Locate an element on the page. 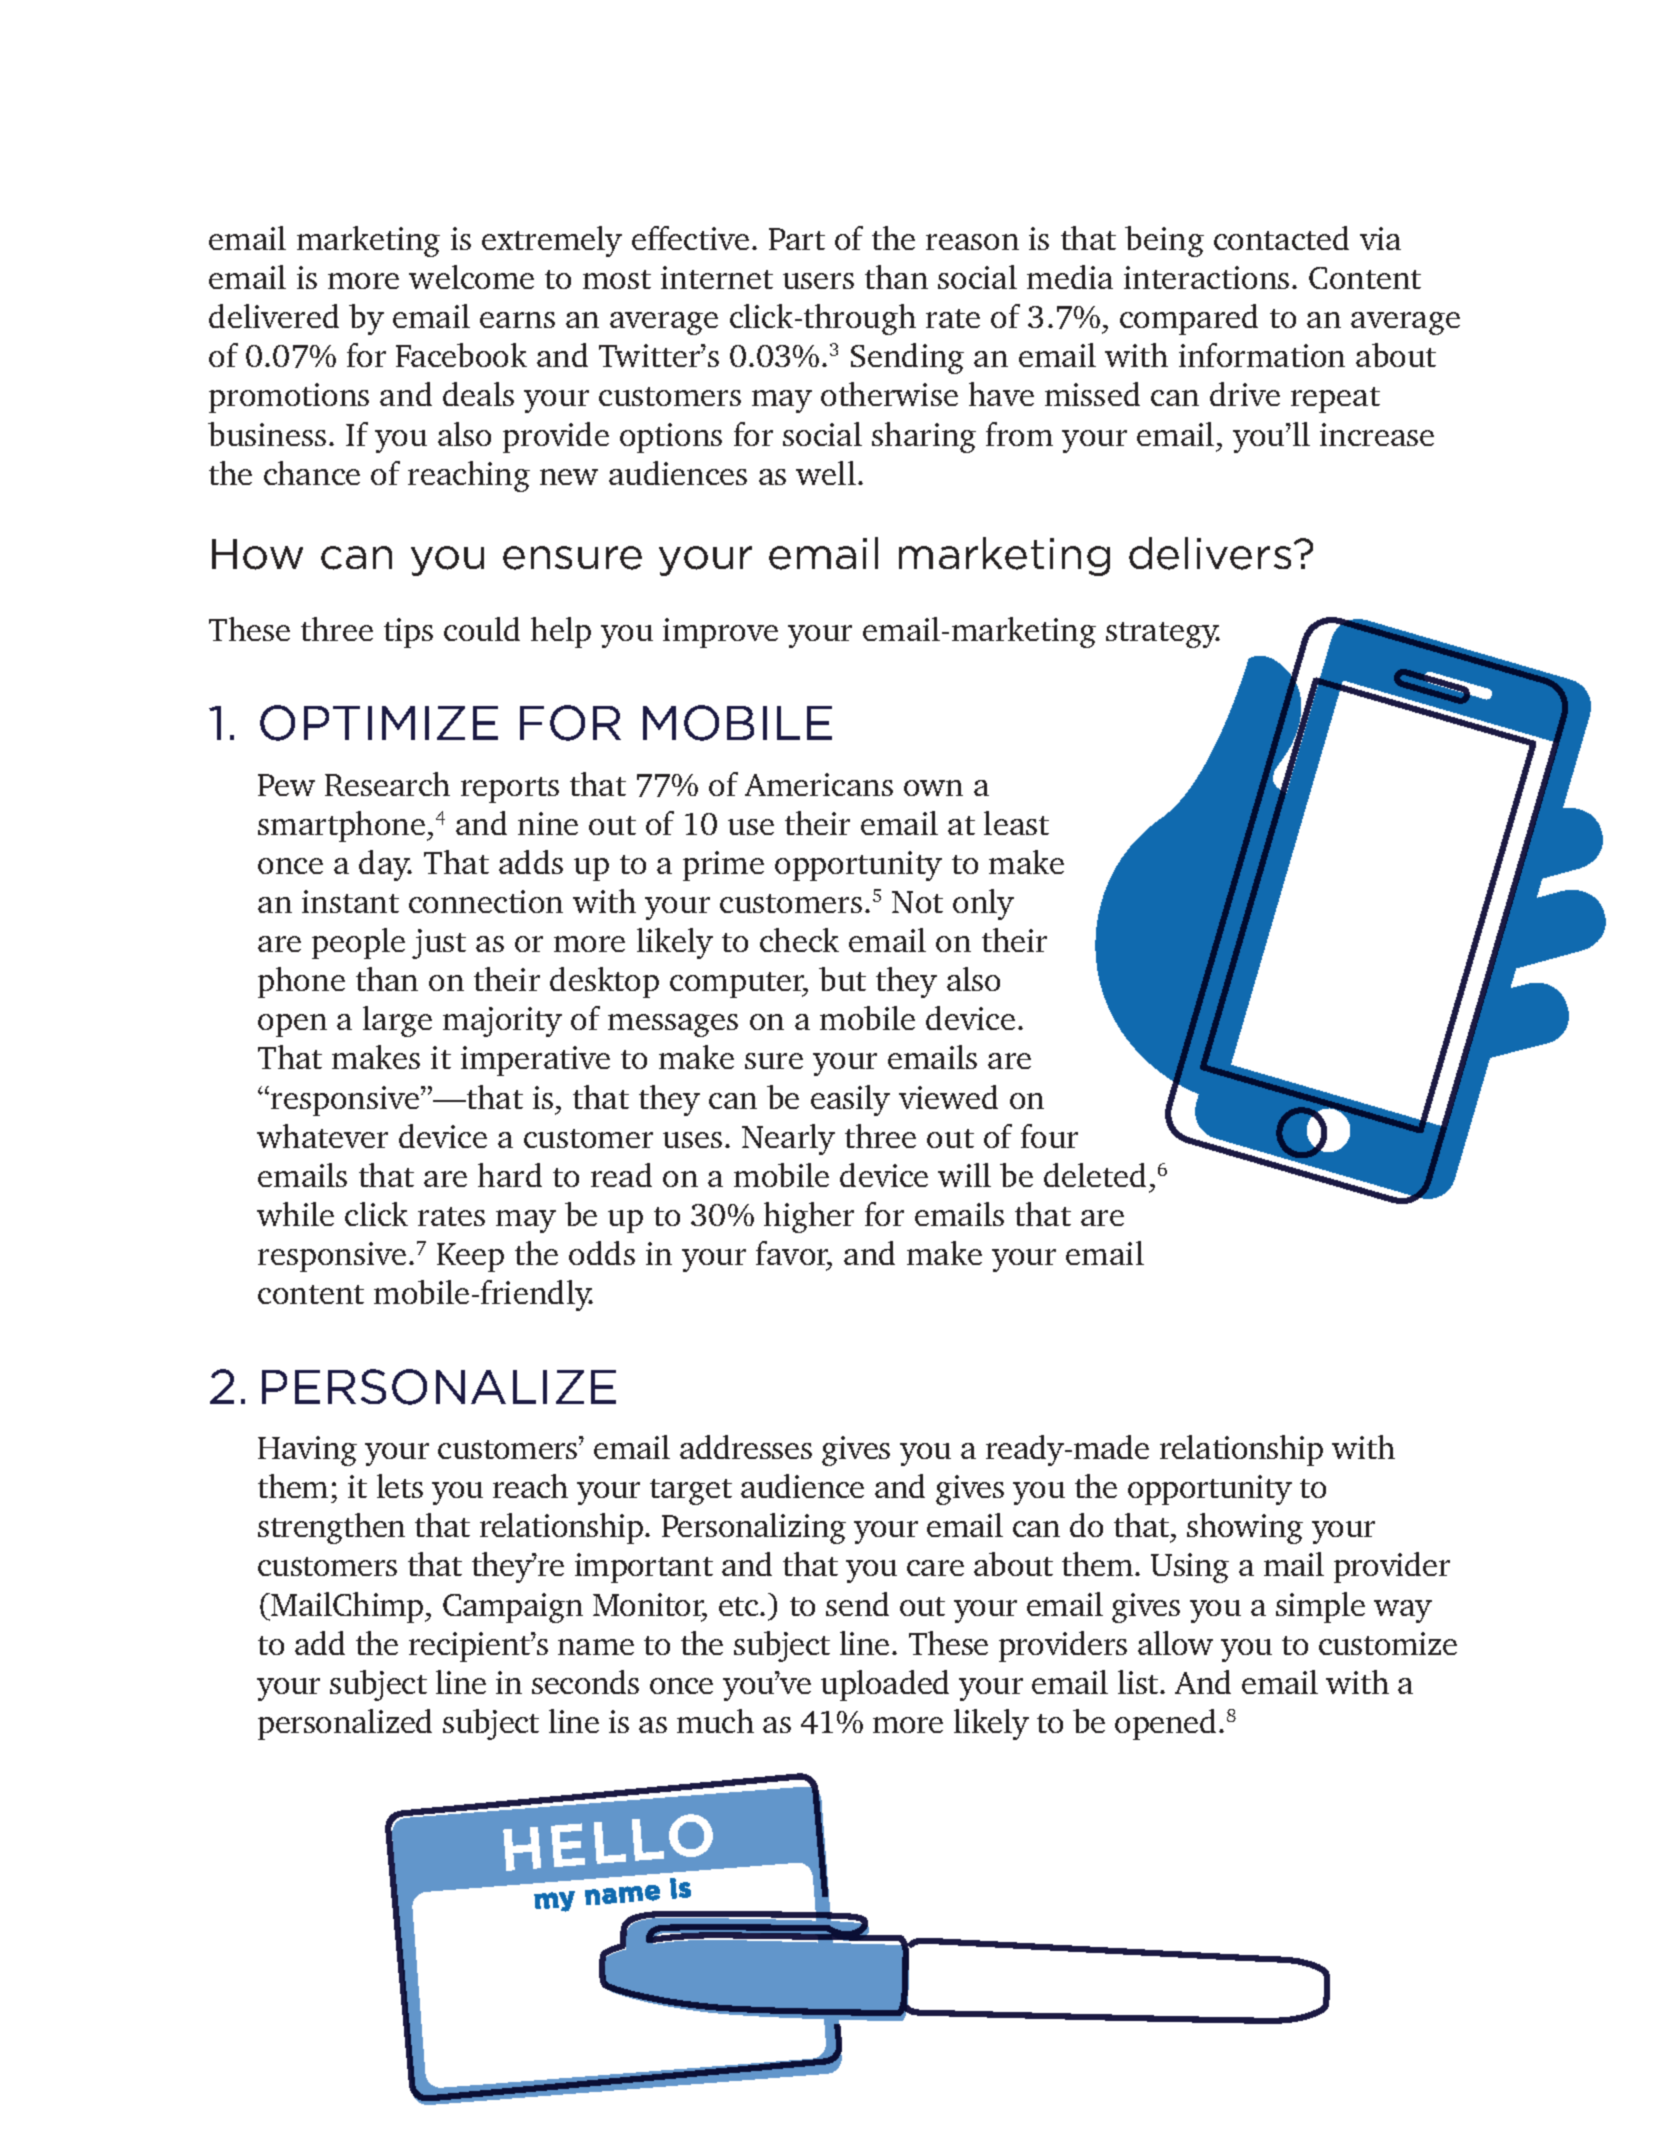 This document has height=2152, width=1663. interactions is located at coordinates (1206, 277).
